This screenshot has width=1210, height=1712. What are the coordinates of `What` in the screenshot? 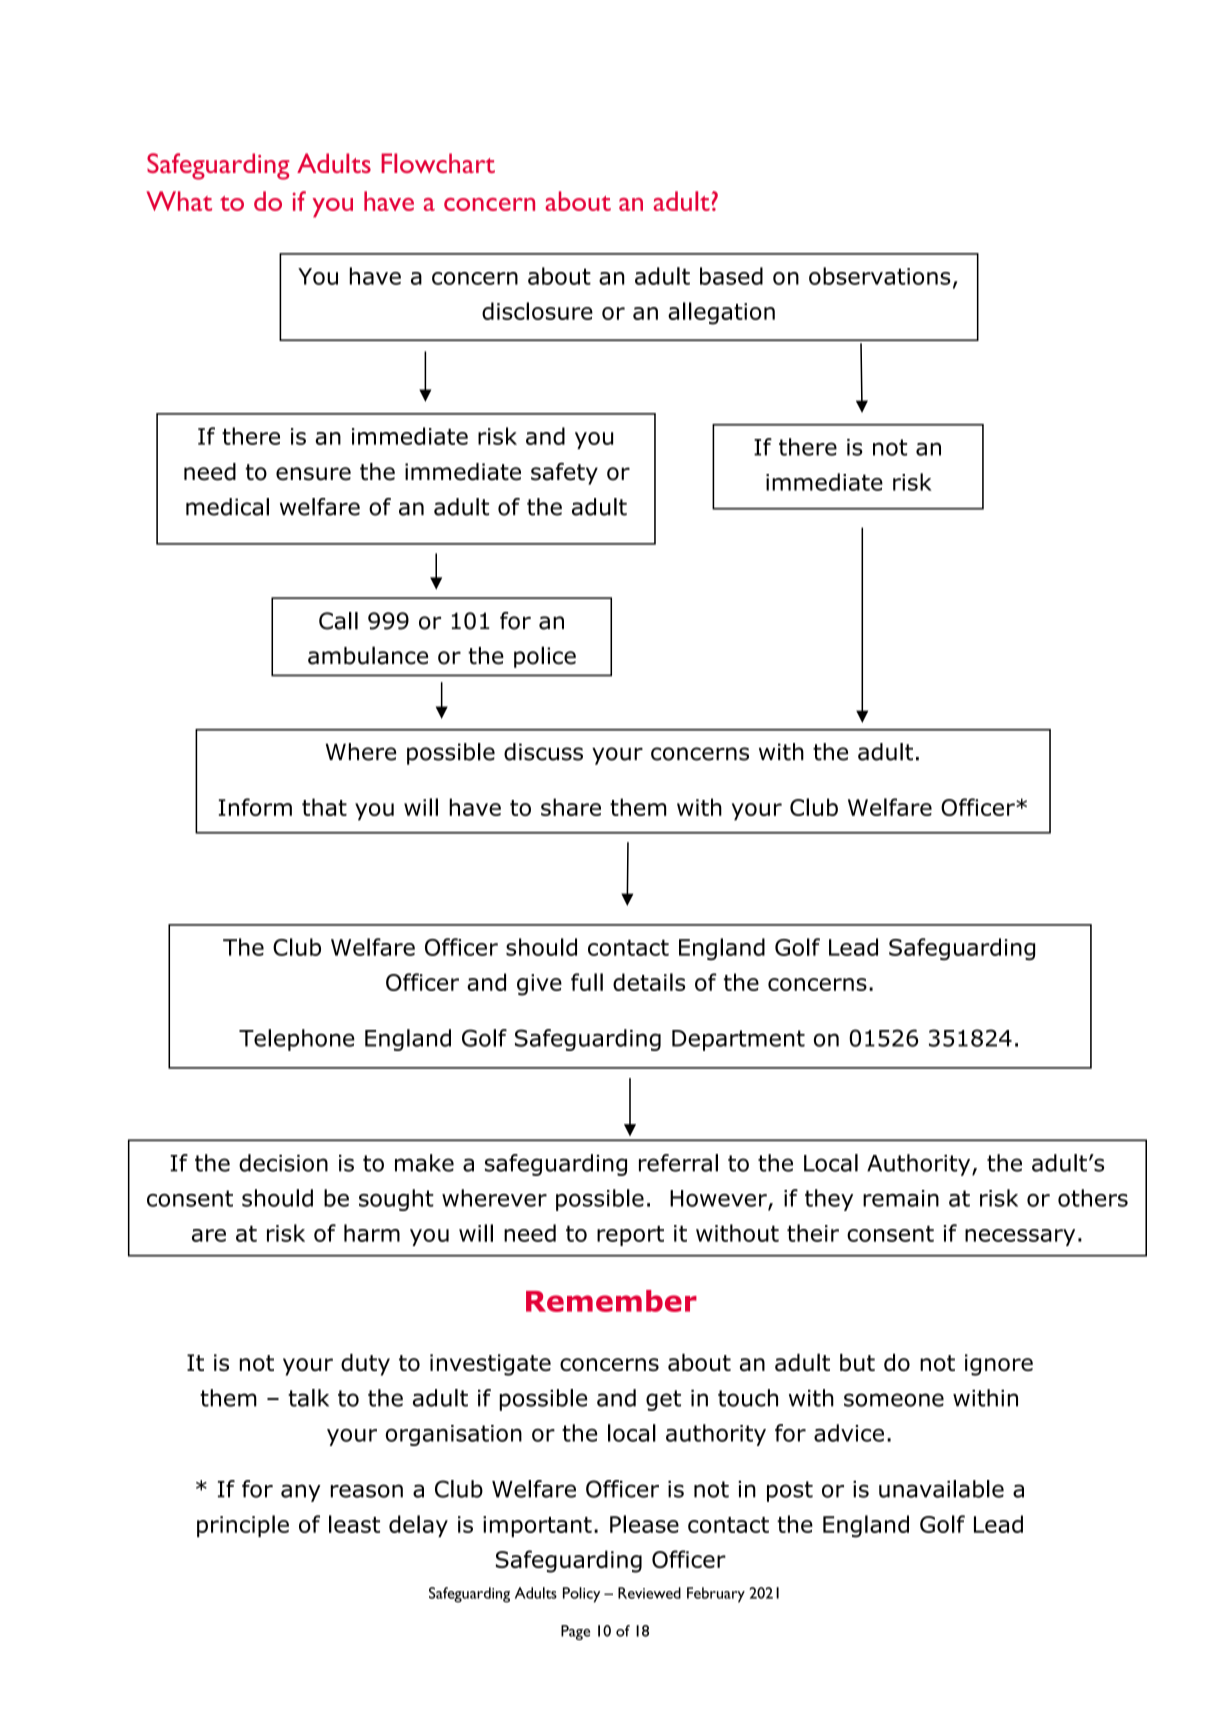 It's located at (179, 201).
